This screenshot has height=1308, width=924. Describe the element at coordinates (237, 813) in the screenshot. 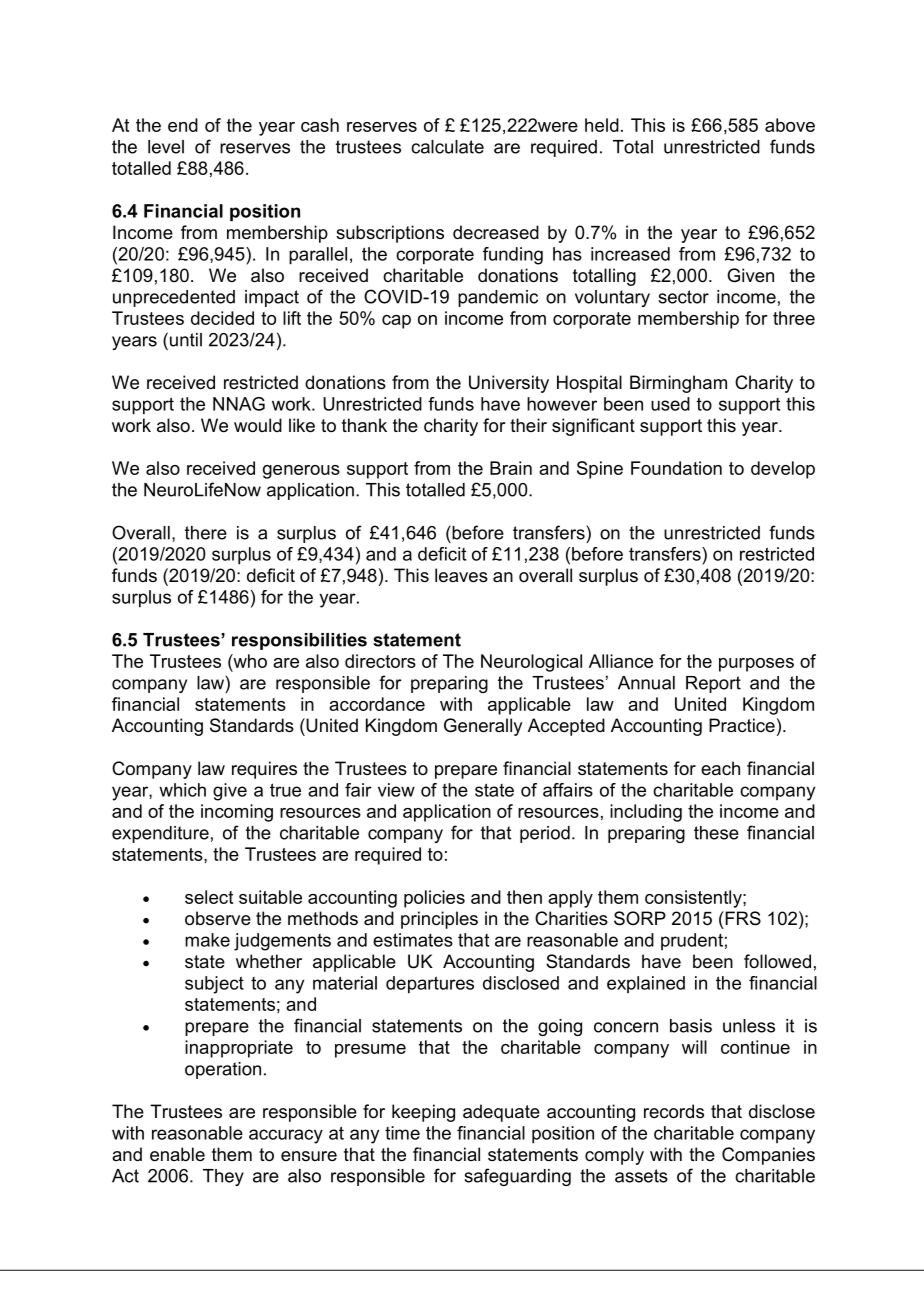

I see `incoming` at that location.
